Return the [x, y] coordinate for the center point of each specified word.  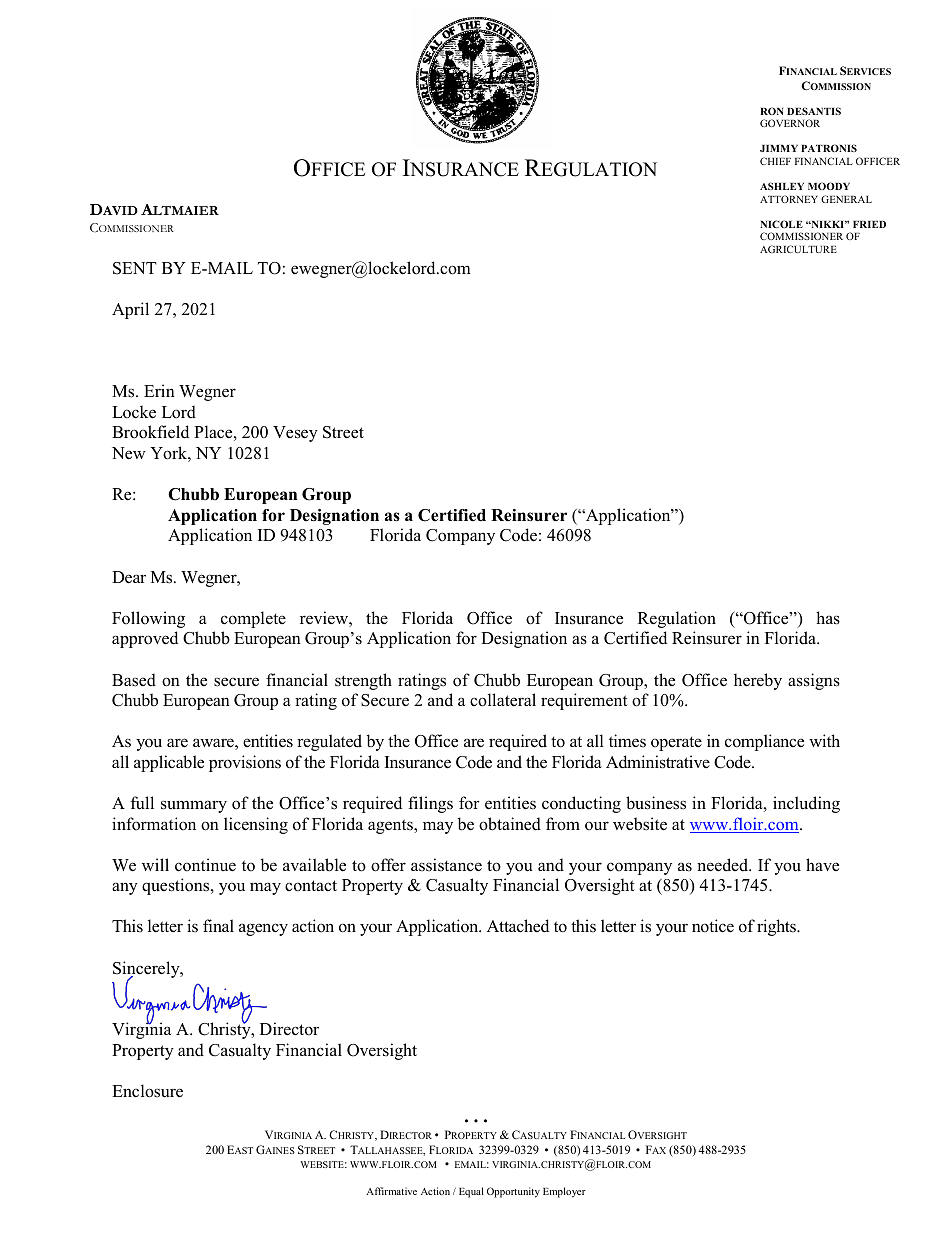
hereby [758, 681]
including [806, 804]
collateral [503, 700]
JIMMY [779, 148]
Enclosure [147, 1091]
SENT [135, 268]
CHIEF [775, 161]
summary [194, 806]
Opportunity [513, 1192]
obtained [510, 824]
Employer [564, 1192]
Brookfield [150, 432]
